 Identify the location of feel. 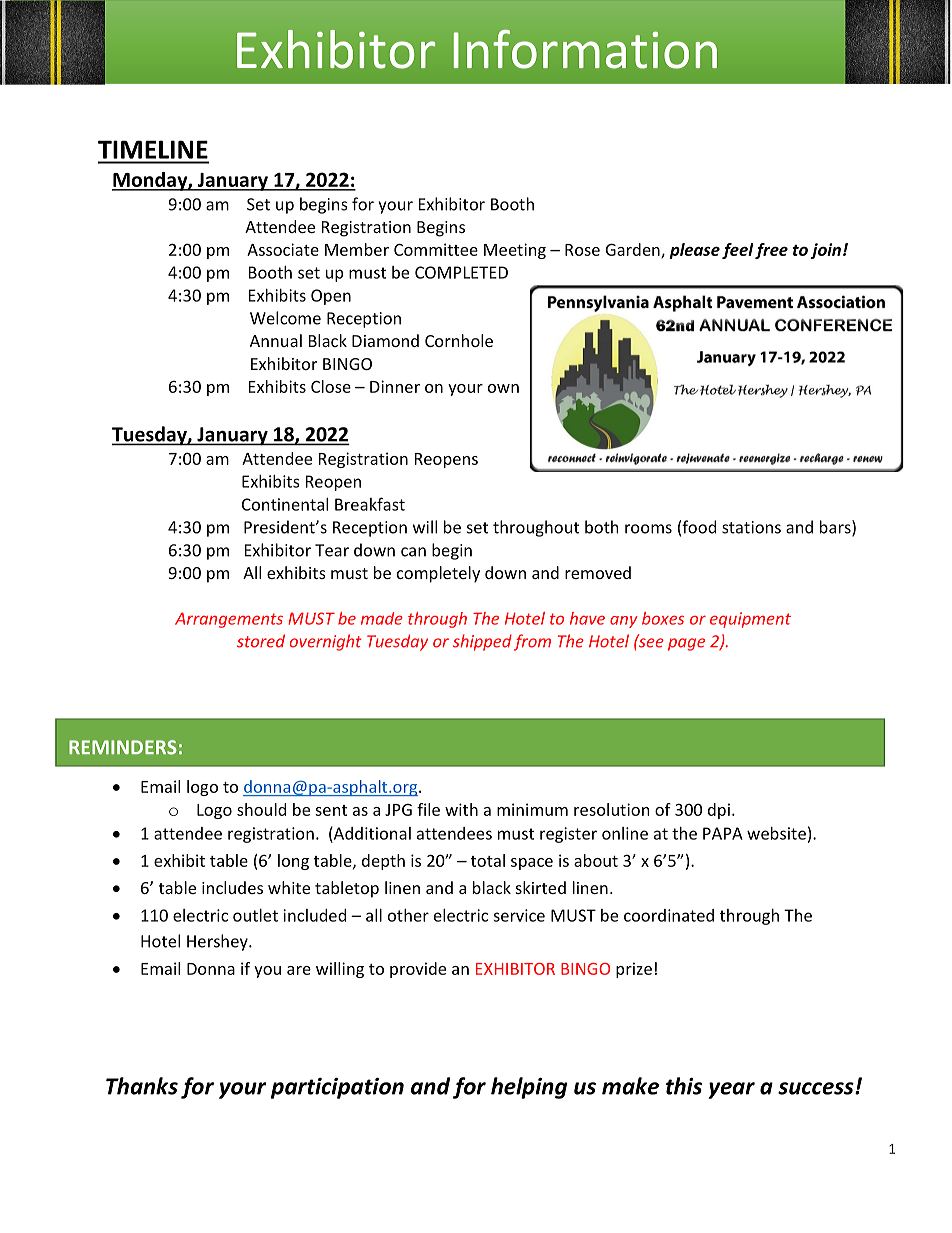
(738, 251).
